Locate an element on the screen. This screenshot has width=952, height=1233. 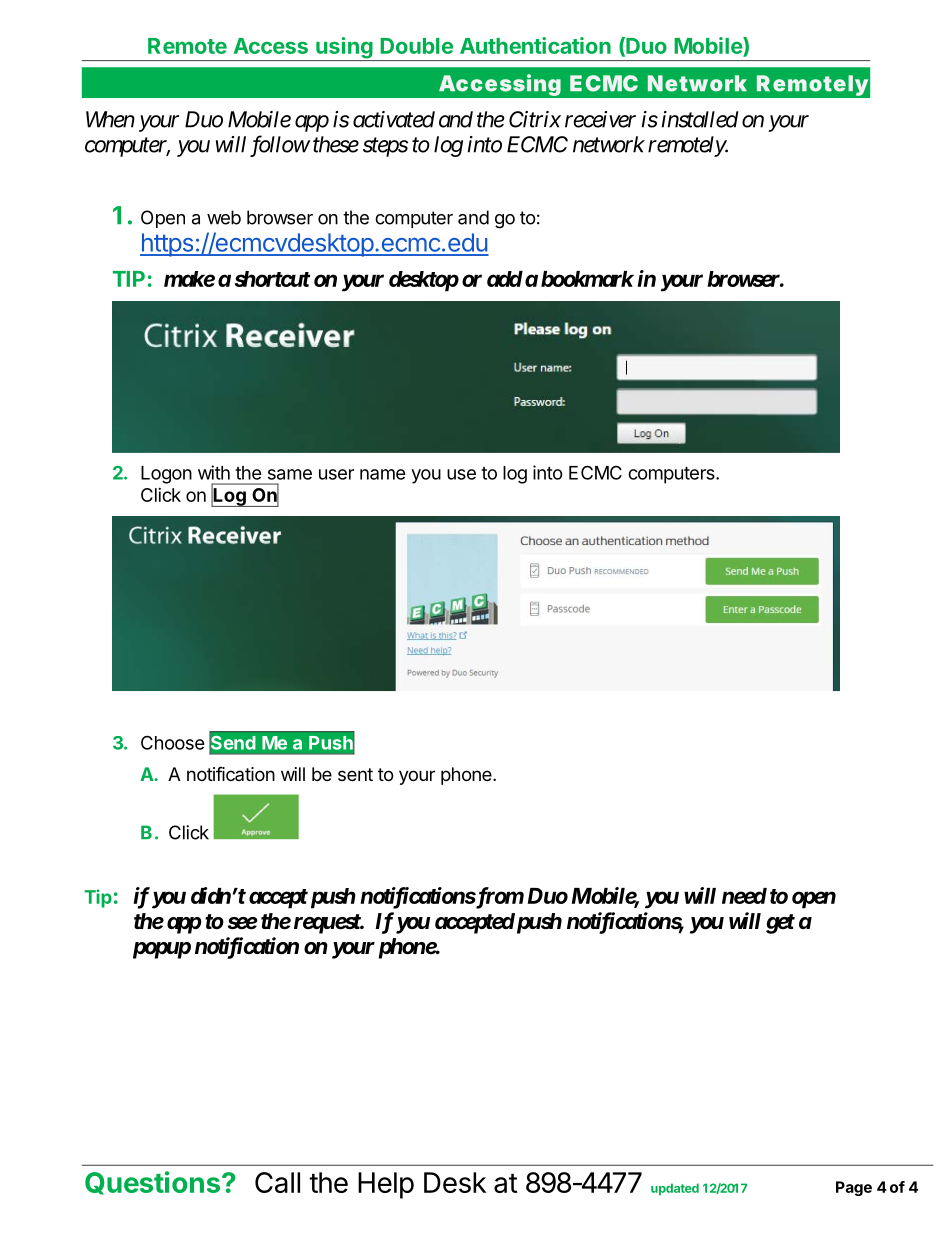
Questions is located at coordinates (154, 1183).
